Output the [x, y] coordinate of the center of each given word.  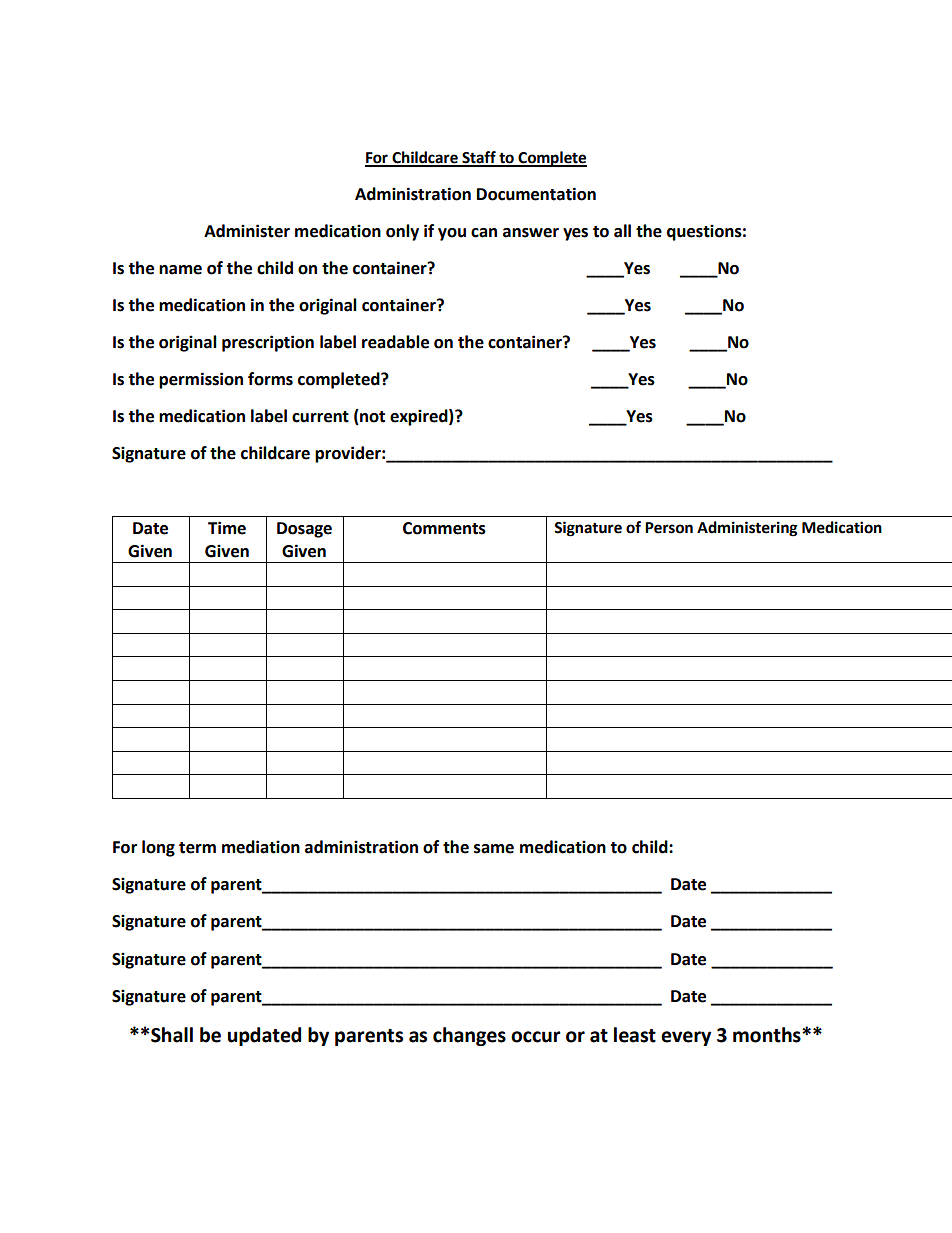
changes [469, 1036]
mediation [261, 847]
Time [227, 528]
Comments [444, 528]
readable [395, 342]
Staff [479, 158]
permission [201, 380]
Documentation [536, 194]
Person [669, 528]
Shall [172, 1035]
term [197, 848]
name [180, 270]
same [494, 849]
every [686, 1038]
